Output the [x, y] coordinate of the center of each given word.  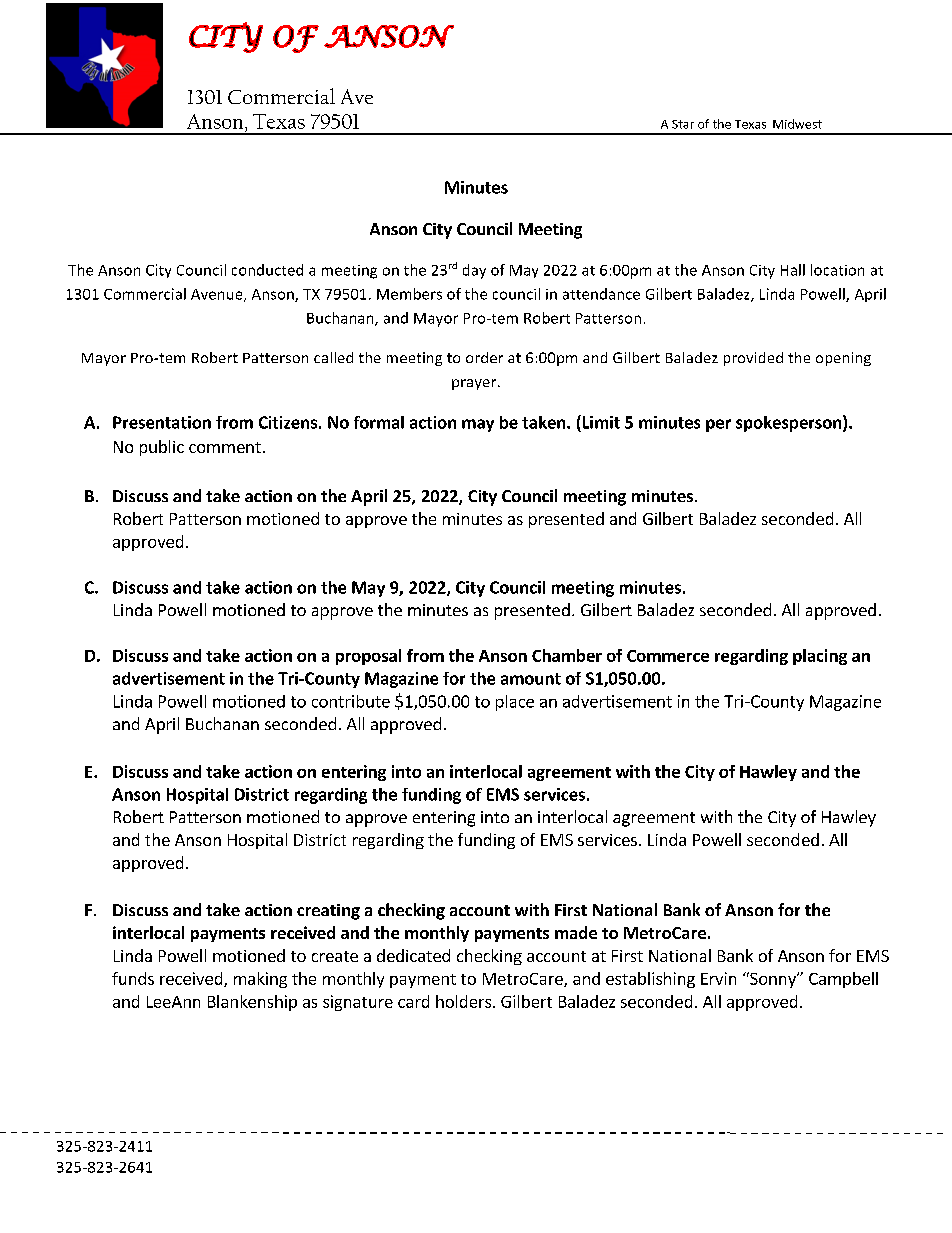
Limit [600, 422]
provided [753, 359]
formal [379, 422]
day [474, 271]
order [484, 357]
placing [820, 657]
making [260, 980]
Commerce [668, 656]
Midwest [797, 124]
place [515, 703]
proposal [368, 657]
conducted [267, 270]
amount [531, 679]
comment [225, 447]
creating [328, 912]
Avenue [218, 295]
